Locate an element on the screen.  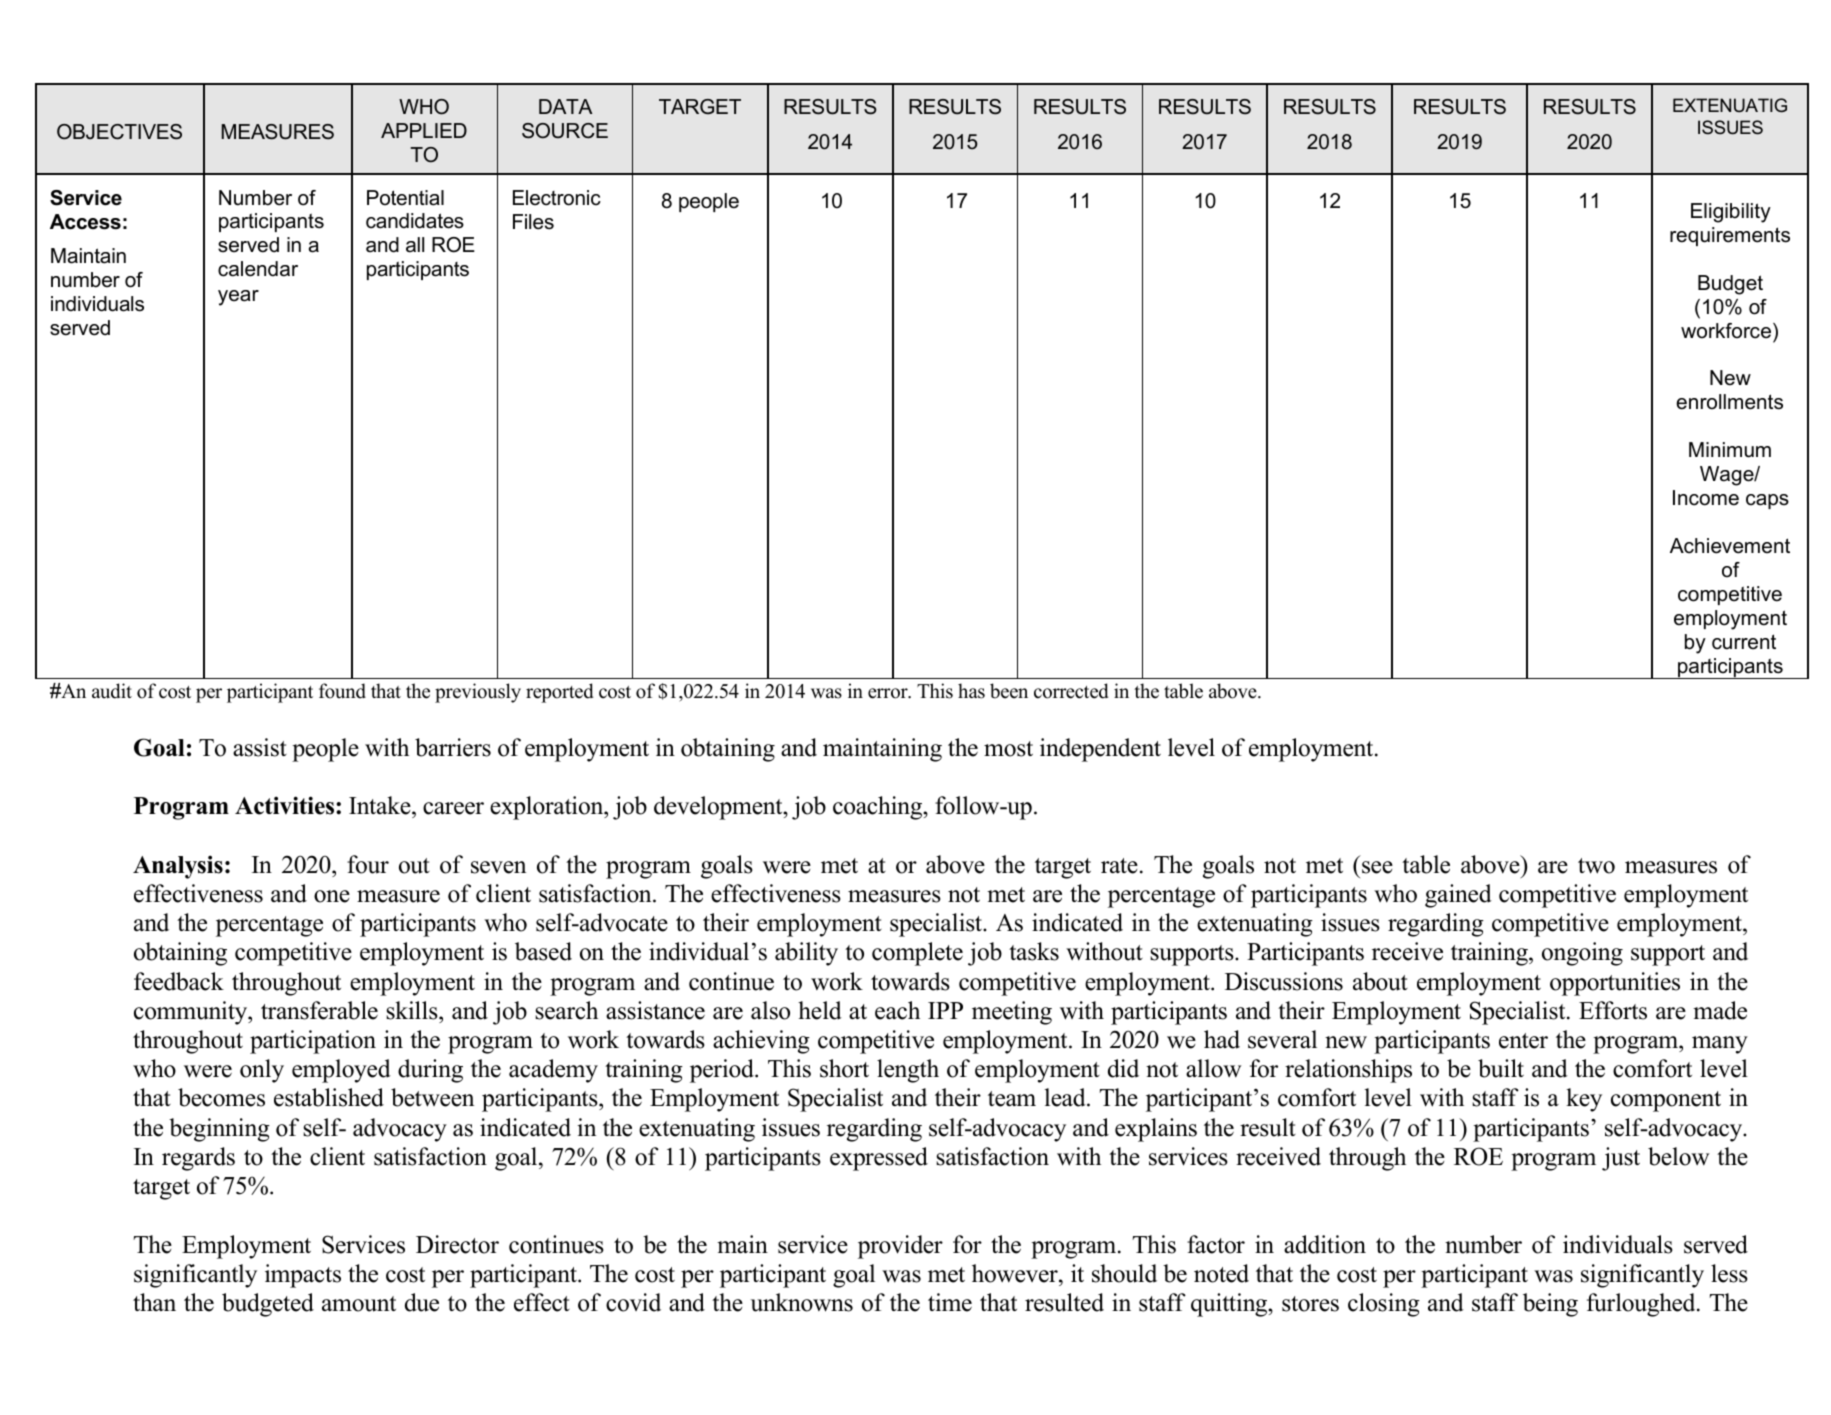
Eligibility is located at coordinates (1731, 213).
